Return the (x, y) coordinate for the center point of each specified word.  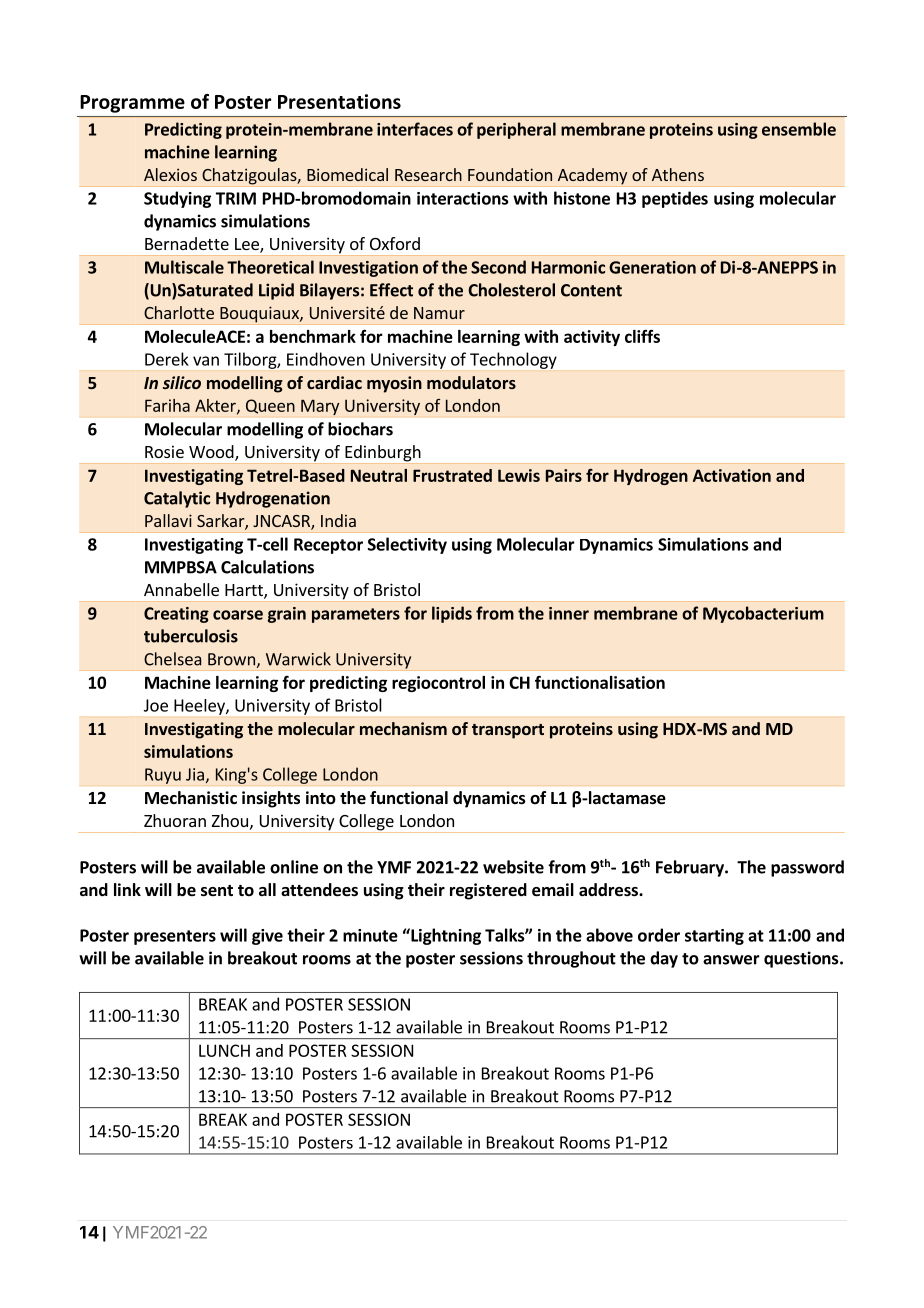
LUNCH (224, 1050)
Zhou (230, 820)
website (513, 867)
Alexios (170, 174)
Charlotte (179, 312)
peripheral (516, 130)
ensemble (799, 129)
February (691, 868)
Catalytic (177, 499)
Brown (231, 659)
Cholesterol (511, 290)
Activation (732, 475)
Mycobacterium (763, 614)
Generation (652, 267)
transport (508, 731)
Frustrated (452, 475)
